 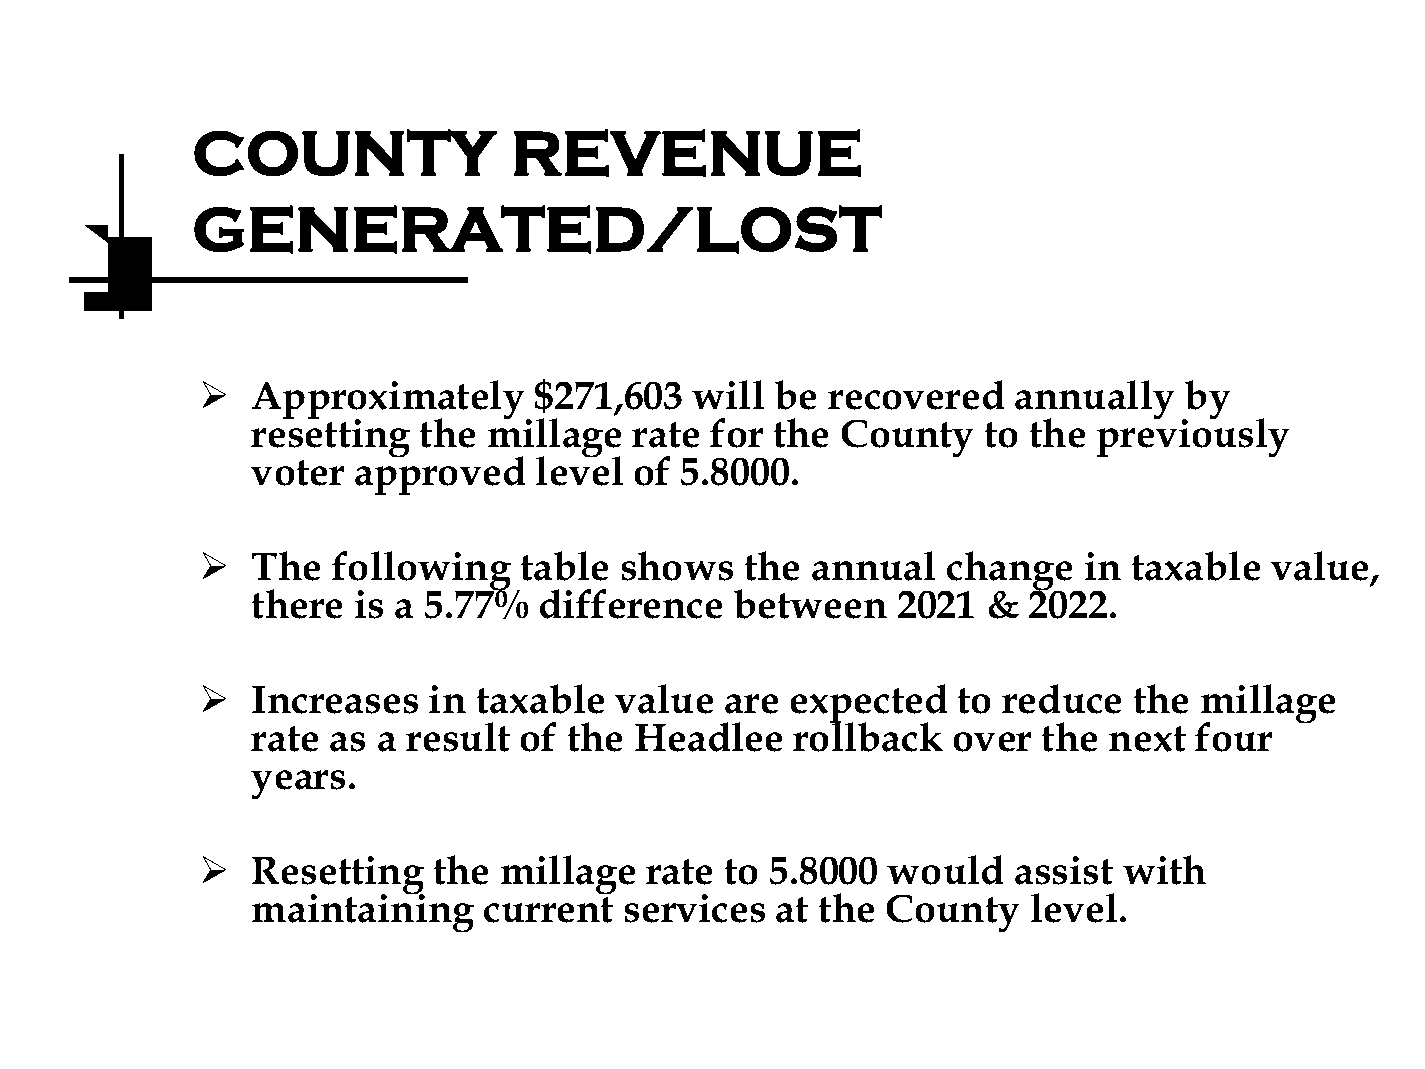 I want to click on change, so click(x=1010, y=572).
